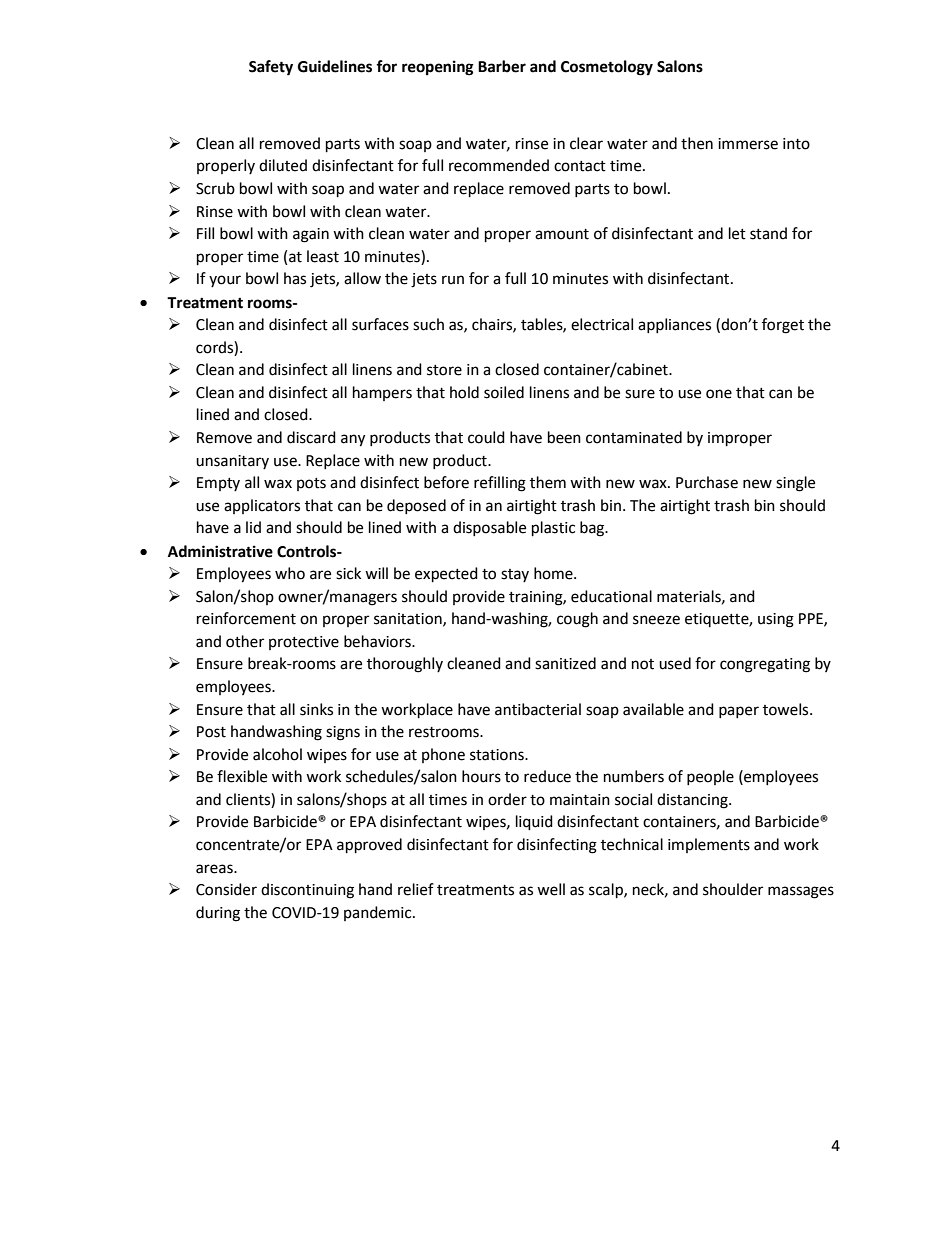 The height and width of the image is (1233, 952). I want to click on discontinuing, so click(307, 891).
